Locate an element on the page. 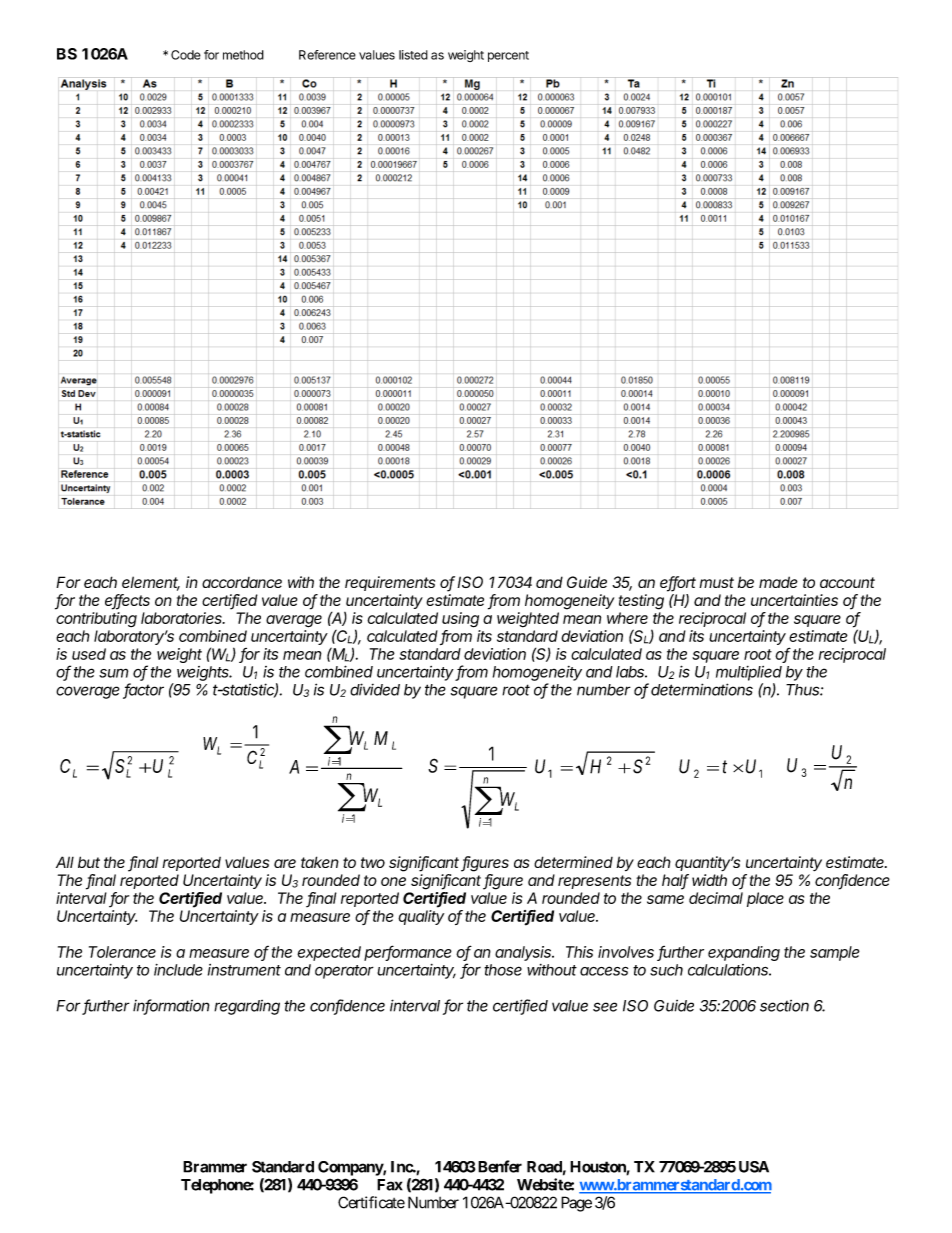 The height and width of the image is (1233, 952). uncertainties is located at coordinates (794, 600).
